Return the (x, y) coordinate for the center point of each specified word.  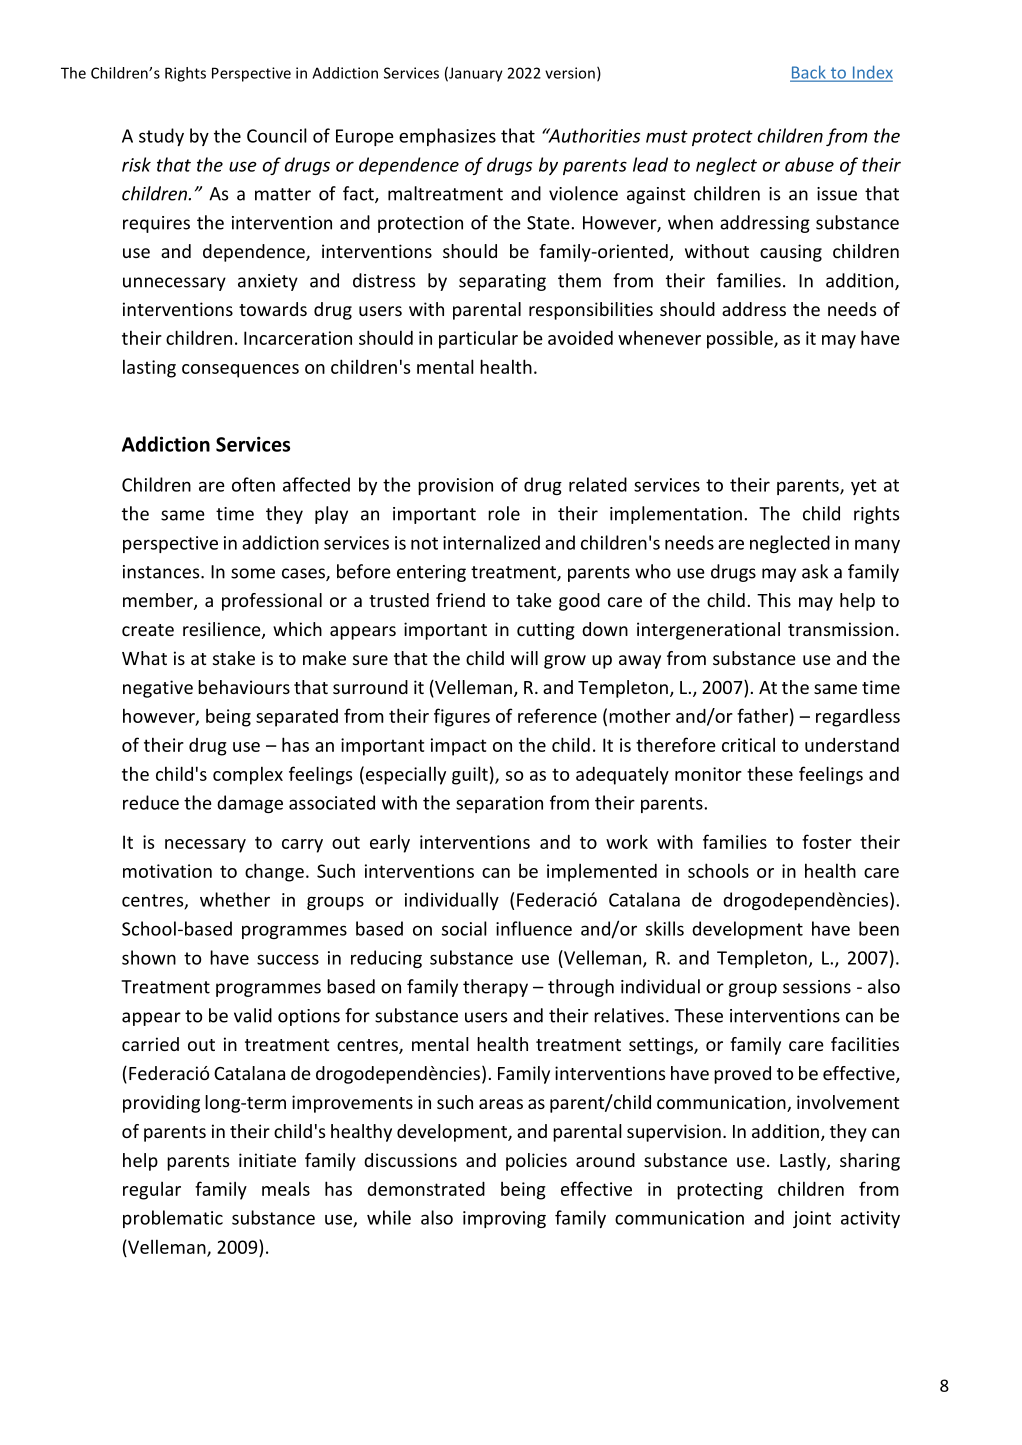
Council (277, 135)
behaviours (244, 687)
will (524, 658)
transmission (840, 629)
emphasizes (447, 137)
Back (809, 73)
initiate (267, 1160)
